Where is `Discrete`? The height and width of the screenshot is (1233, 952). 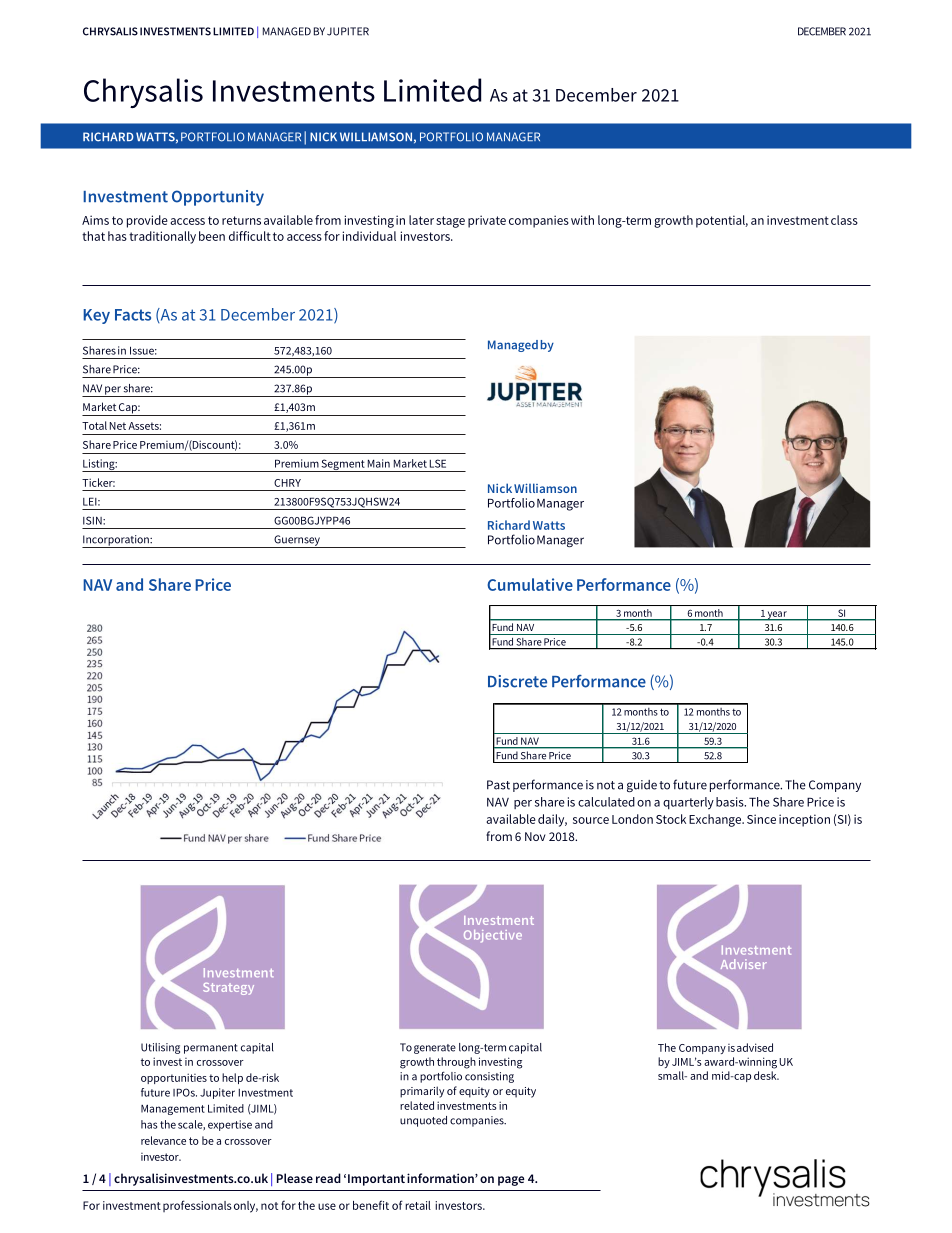 Discrete is located at coordinates (517, 681).
